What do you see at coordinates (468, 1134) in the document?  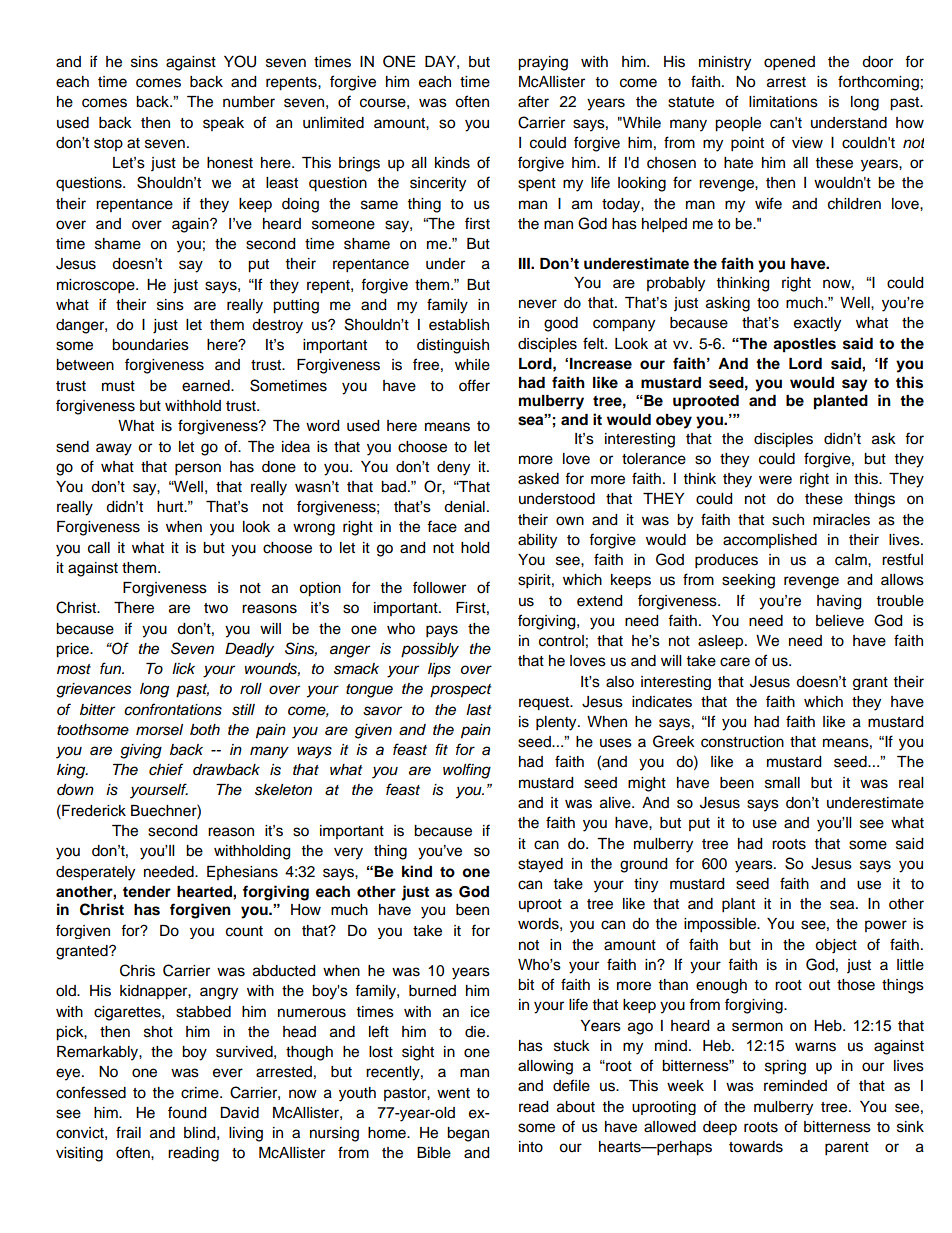 I see `began` at bounding box center [468, 1134].
